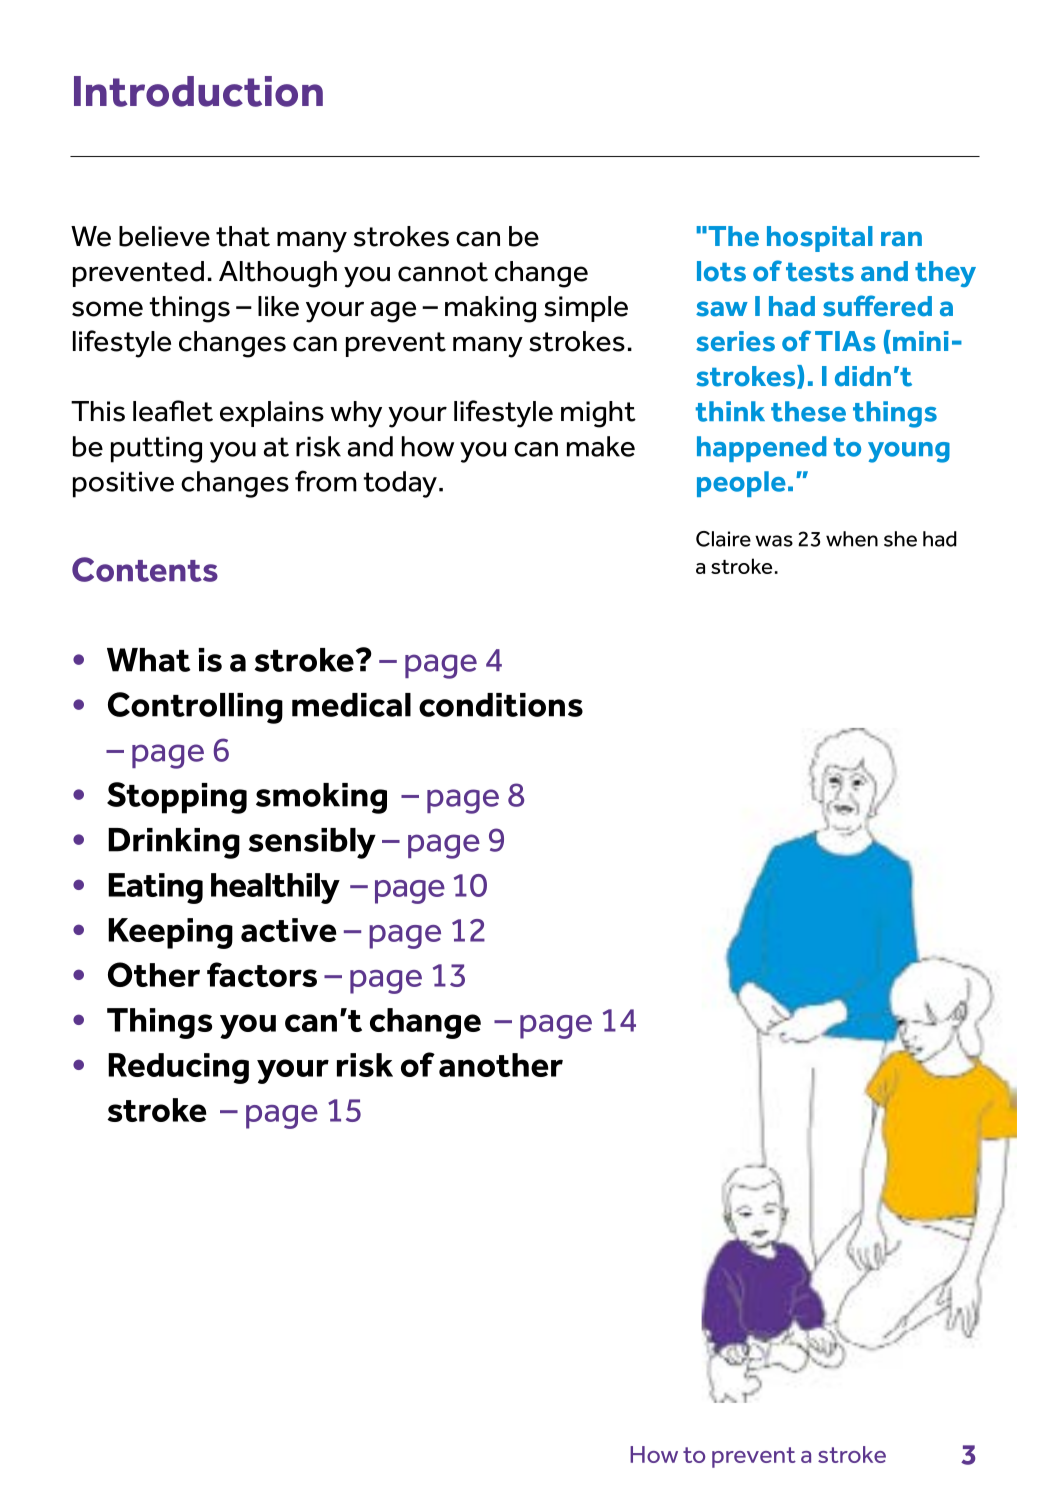  What do you see at coordinates (198, 91) in the image?
I see `Introduction` at bounding box center [198, 91].
